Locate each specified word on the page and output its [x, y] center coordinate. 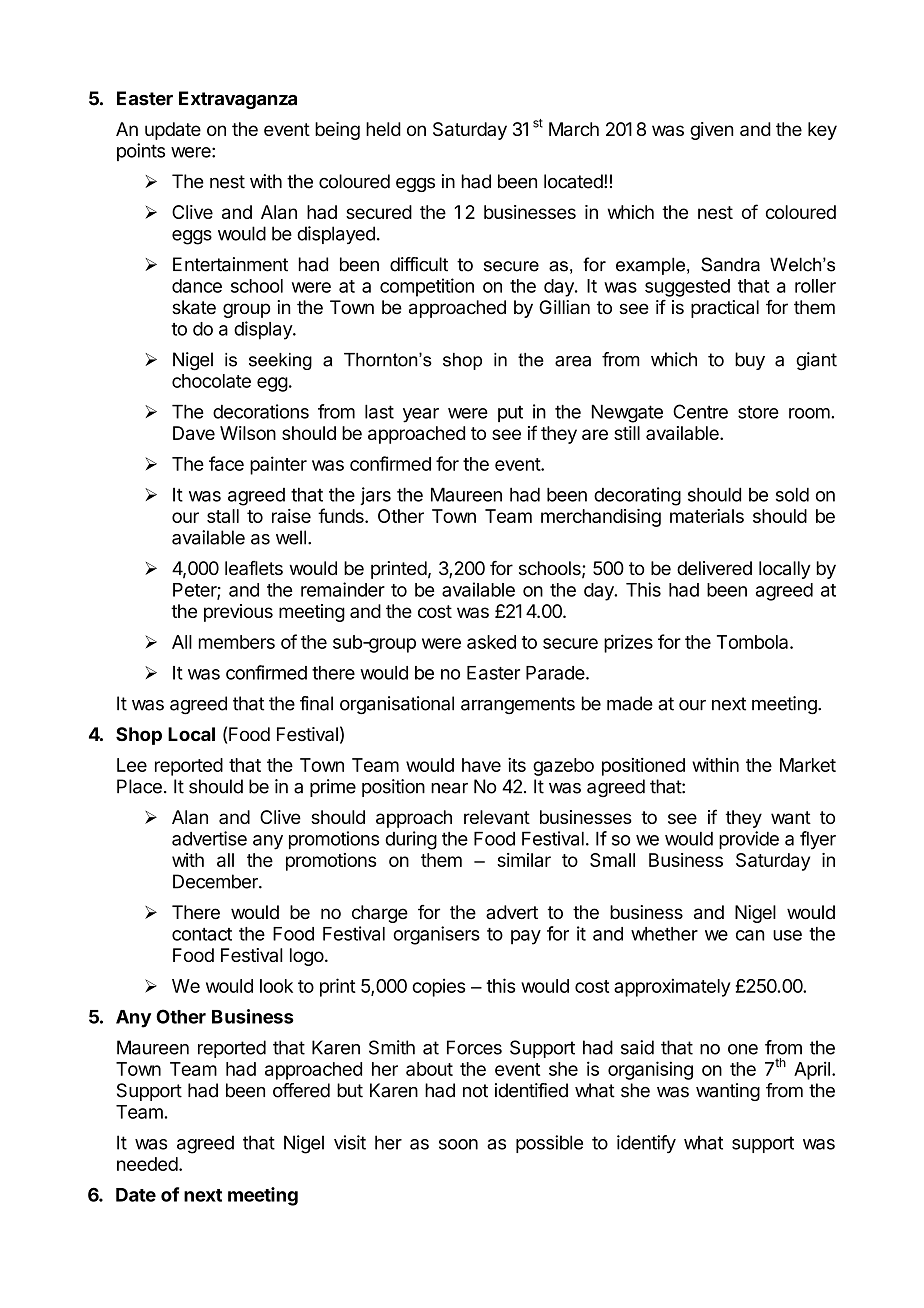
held [383, 129]
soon [458, 1144]
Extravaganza [238, 100]
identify [646, 1144]
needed [147, 1164]
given [712, 131]
